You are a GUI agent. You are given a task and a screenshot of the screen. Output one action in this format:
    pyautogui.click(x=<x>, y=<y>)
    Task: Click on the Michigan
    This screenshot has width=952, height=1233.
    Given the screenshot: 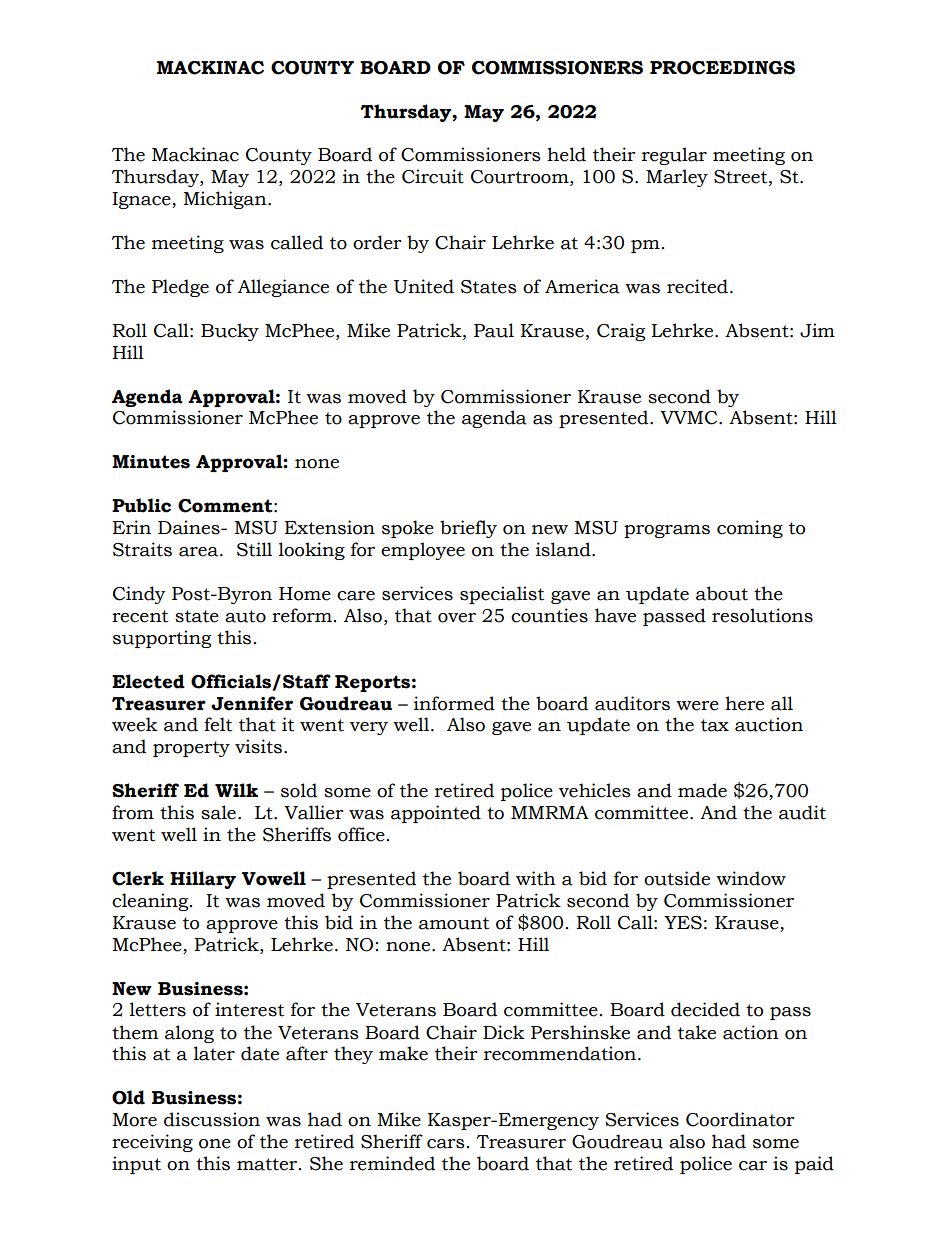 What is the action you would take?
    pyautogui.click(x=226, y=200)
